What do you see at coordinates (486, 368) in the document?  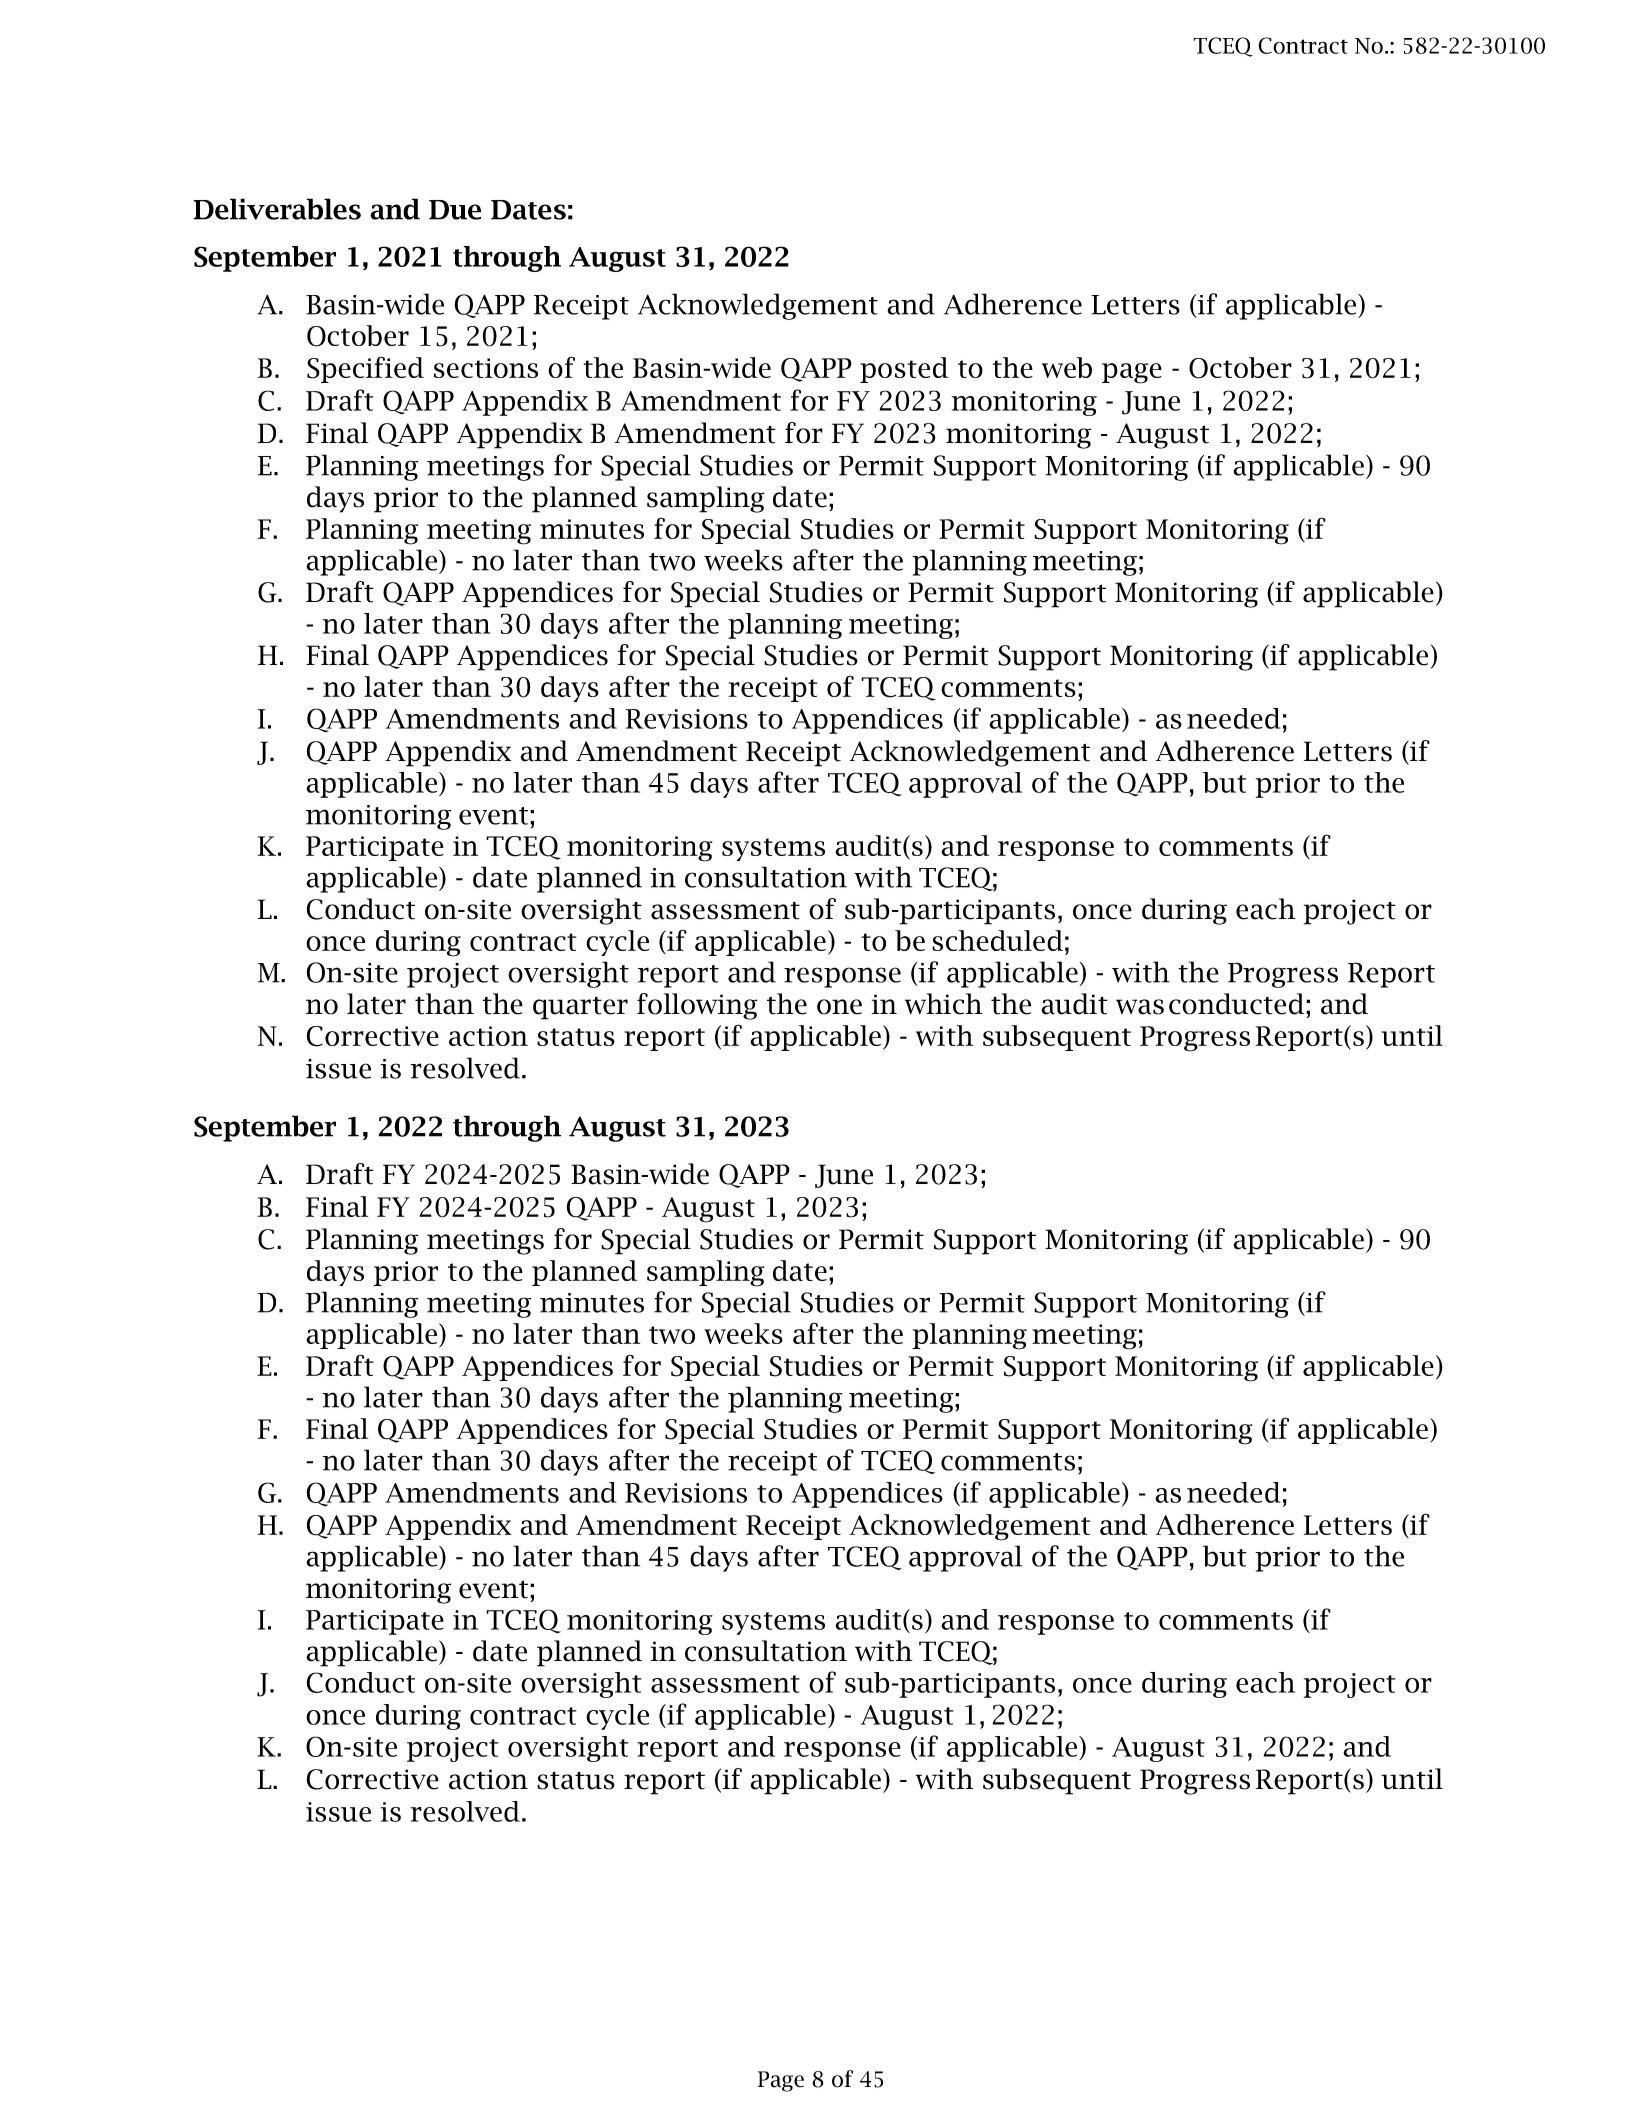 I see `sections` at bounding box center [486, 368].
